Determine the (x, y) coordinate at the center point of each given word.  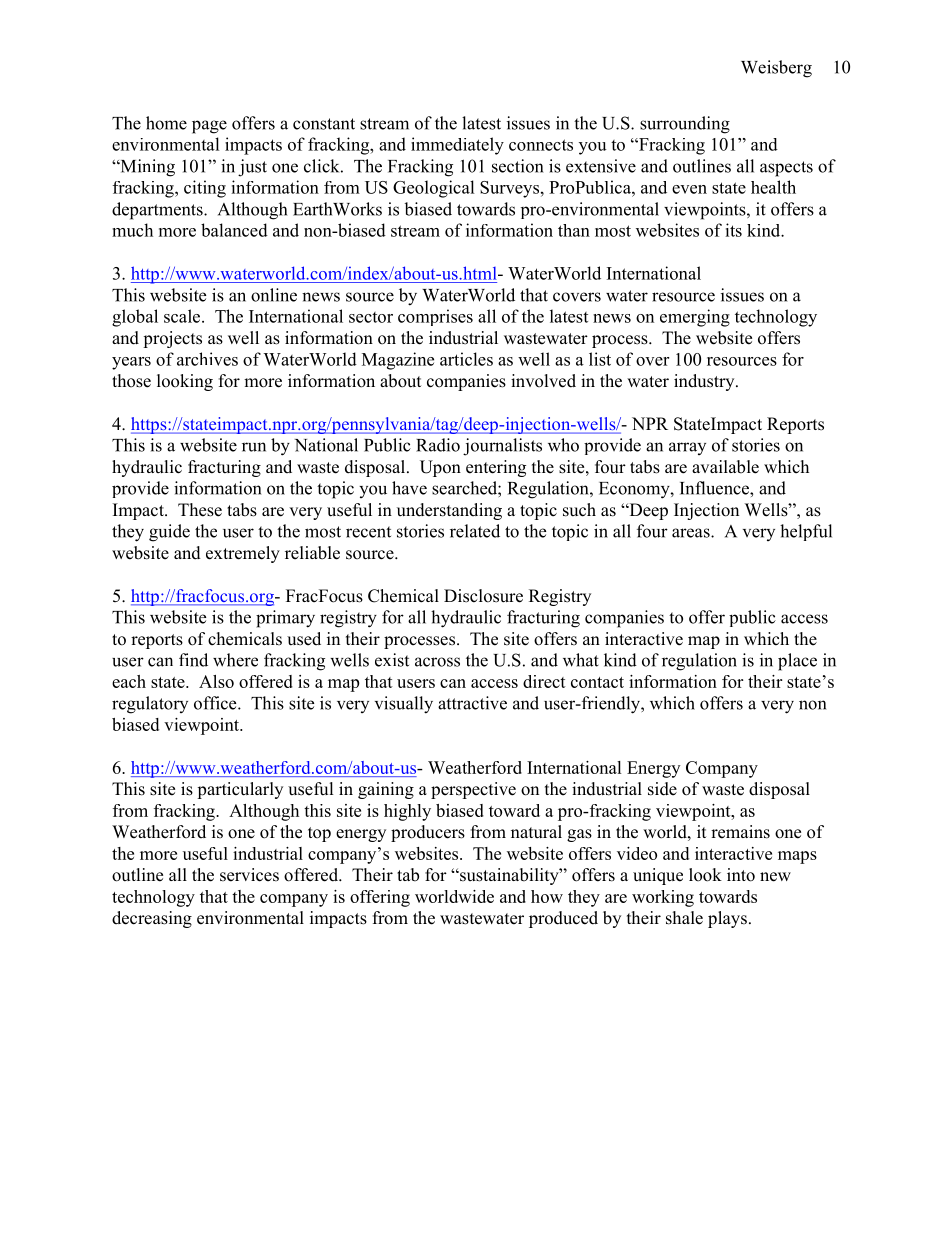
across (437, 662)
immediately (457, 146)
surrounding (685, 125)
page (209, 127)
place (797, 662)
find (193, 660)
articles (466, 359)
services (249, 875)
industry (705, 382)
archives (207, 359)
